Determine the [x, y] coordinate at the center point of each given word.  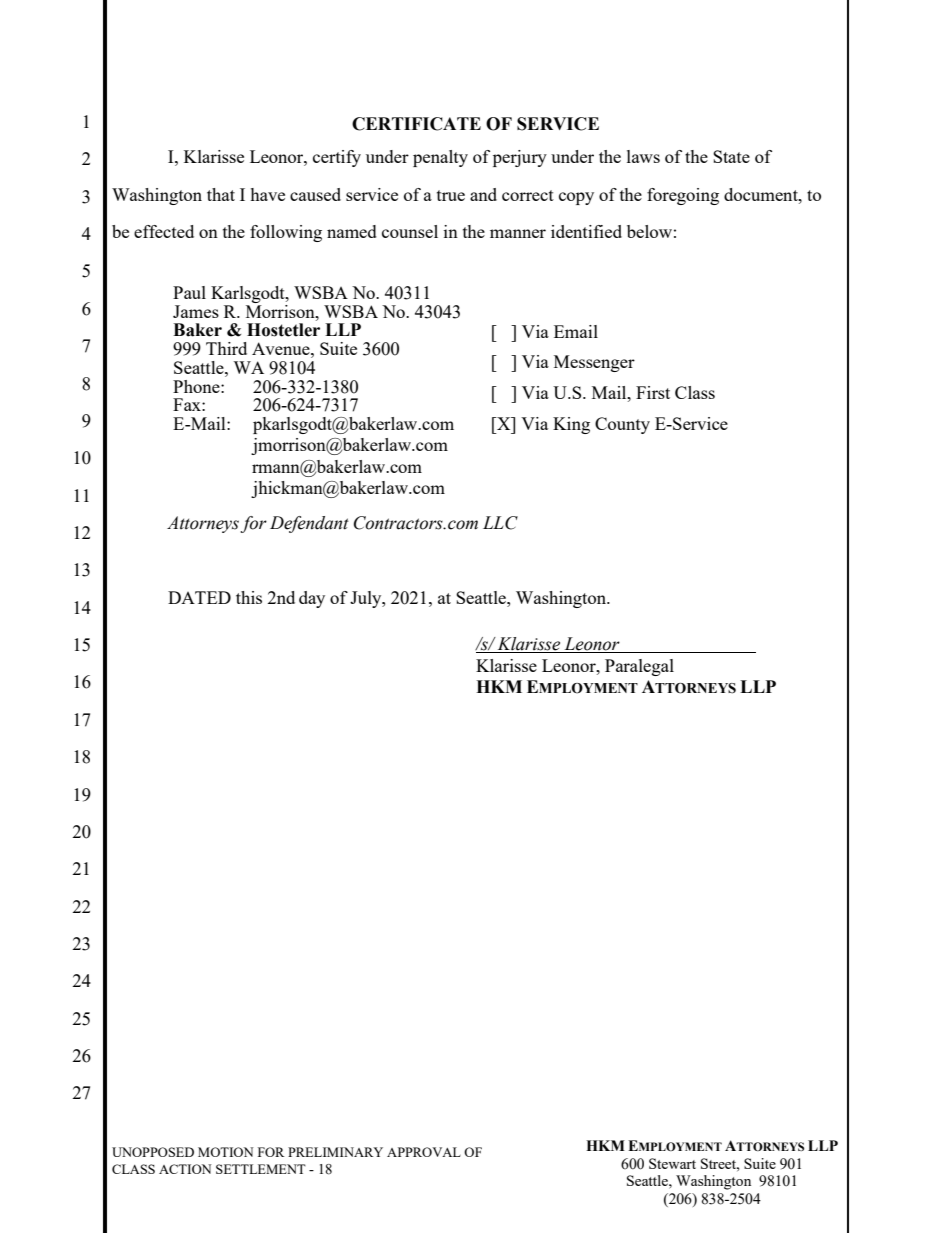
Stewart [672, 1163]
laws [643, 156]
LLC [500, 523]
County [622, 425]
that [221, 194]
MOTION [225, 1152]
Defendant [309, 524]
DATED [199, 597]
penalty [440, 158]
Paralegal [639, 667]
